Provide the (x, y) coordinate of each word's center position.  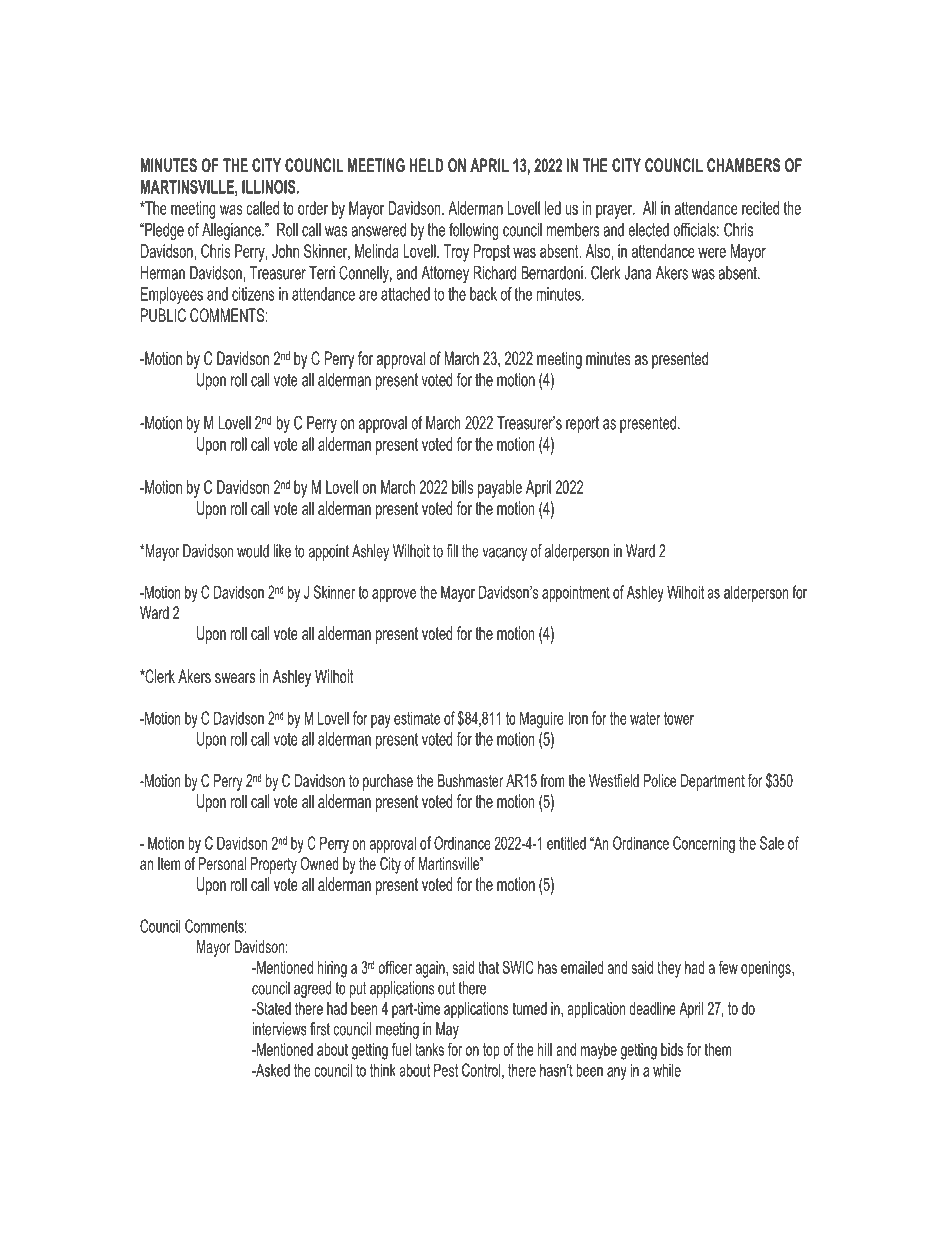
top (491, 1051)
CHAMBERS (743, 165)
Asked (272, 1070)
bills (462, 487)
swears (235, 678)
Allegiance (232, 231)
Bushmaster (470, 780)
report (582, 424)
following (474, 231)
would (253, 551)
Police (660, 780)
